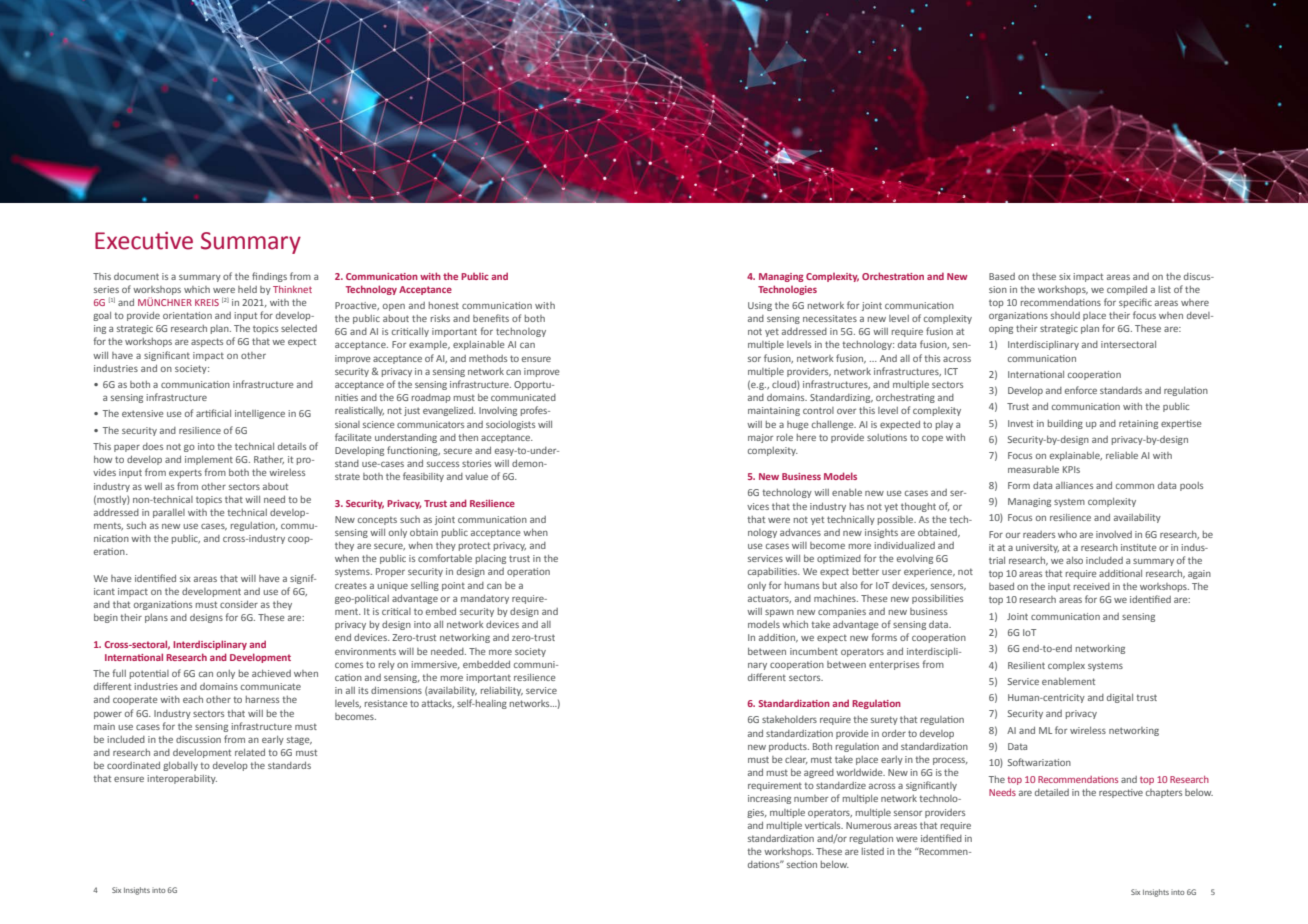  What do you see at coordinates (182, 779) in the document?
I see `interoperability` at bounding box center [182, 779].
